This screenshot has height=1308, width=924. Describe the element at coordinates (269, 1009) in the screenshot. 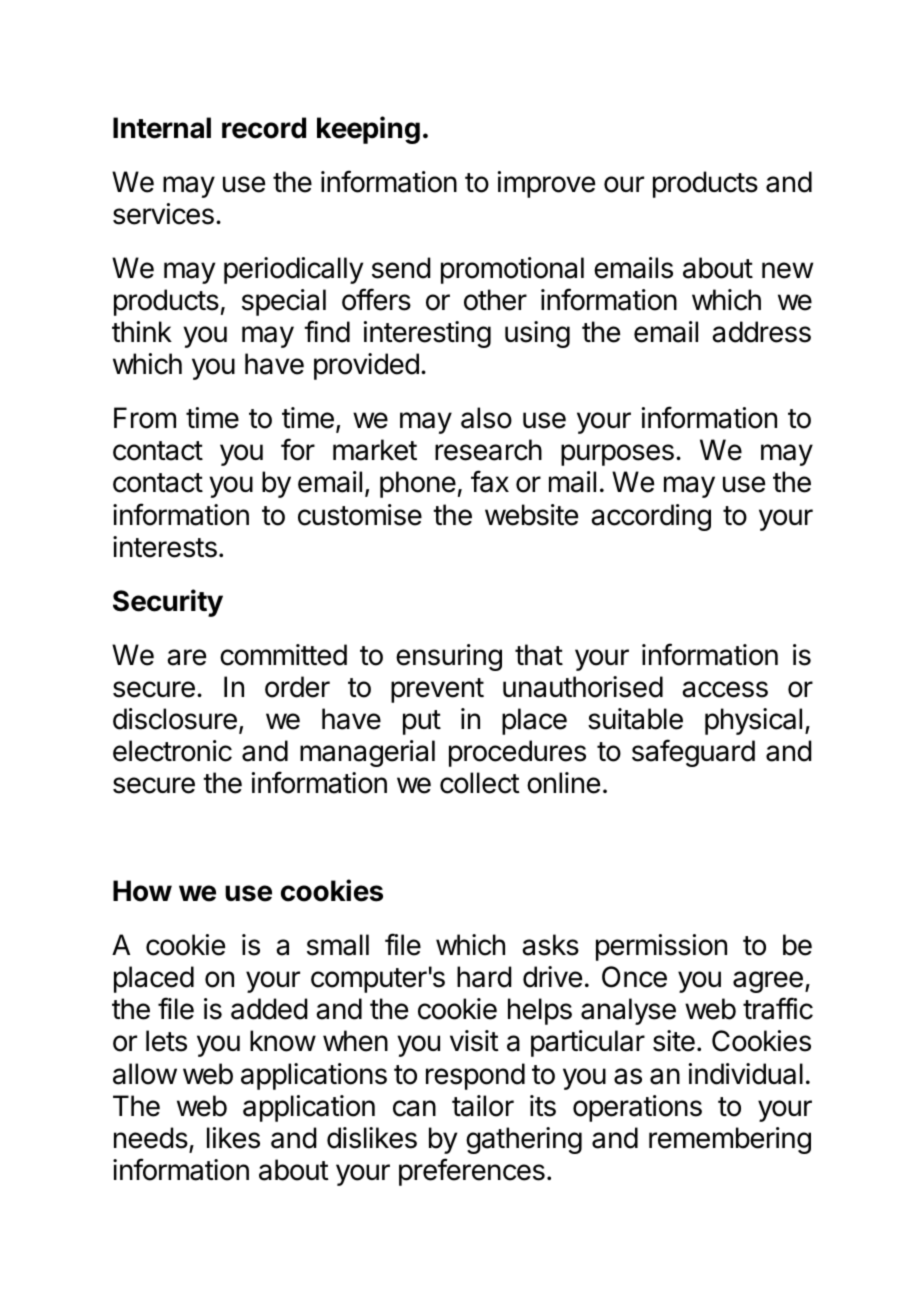

I see `added` at that location.
